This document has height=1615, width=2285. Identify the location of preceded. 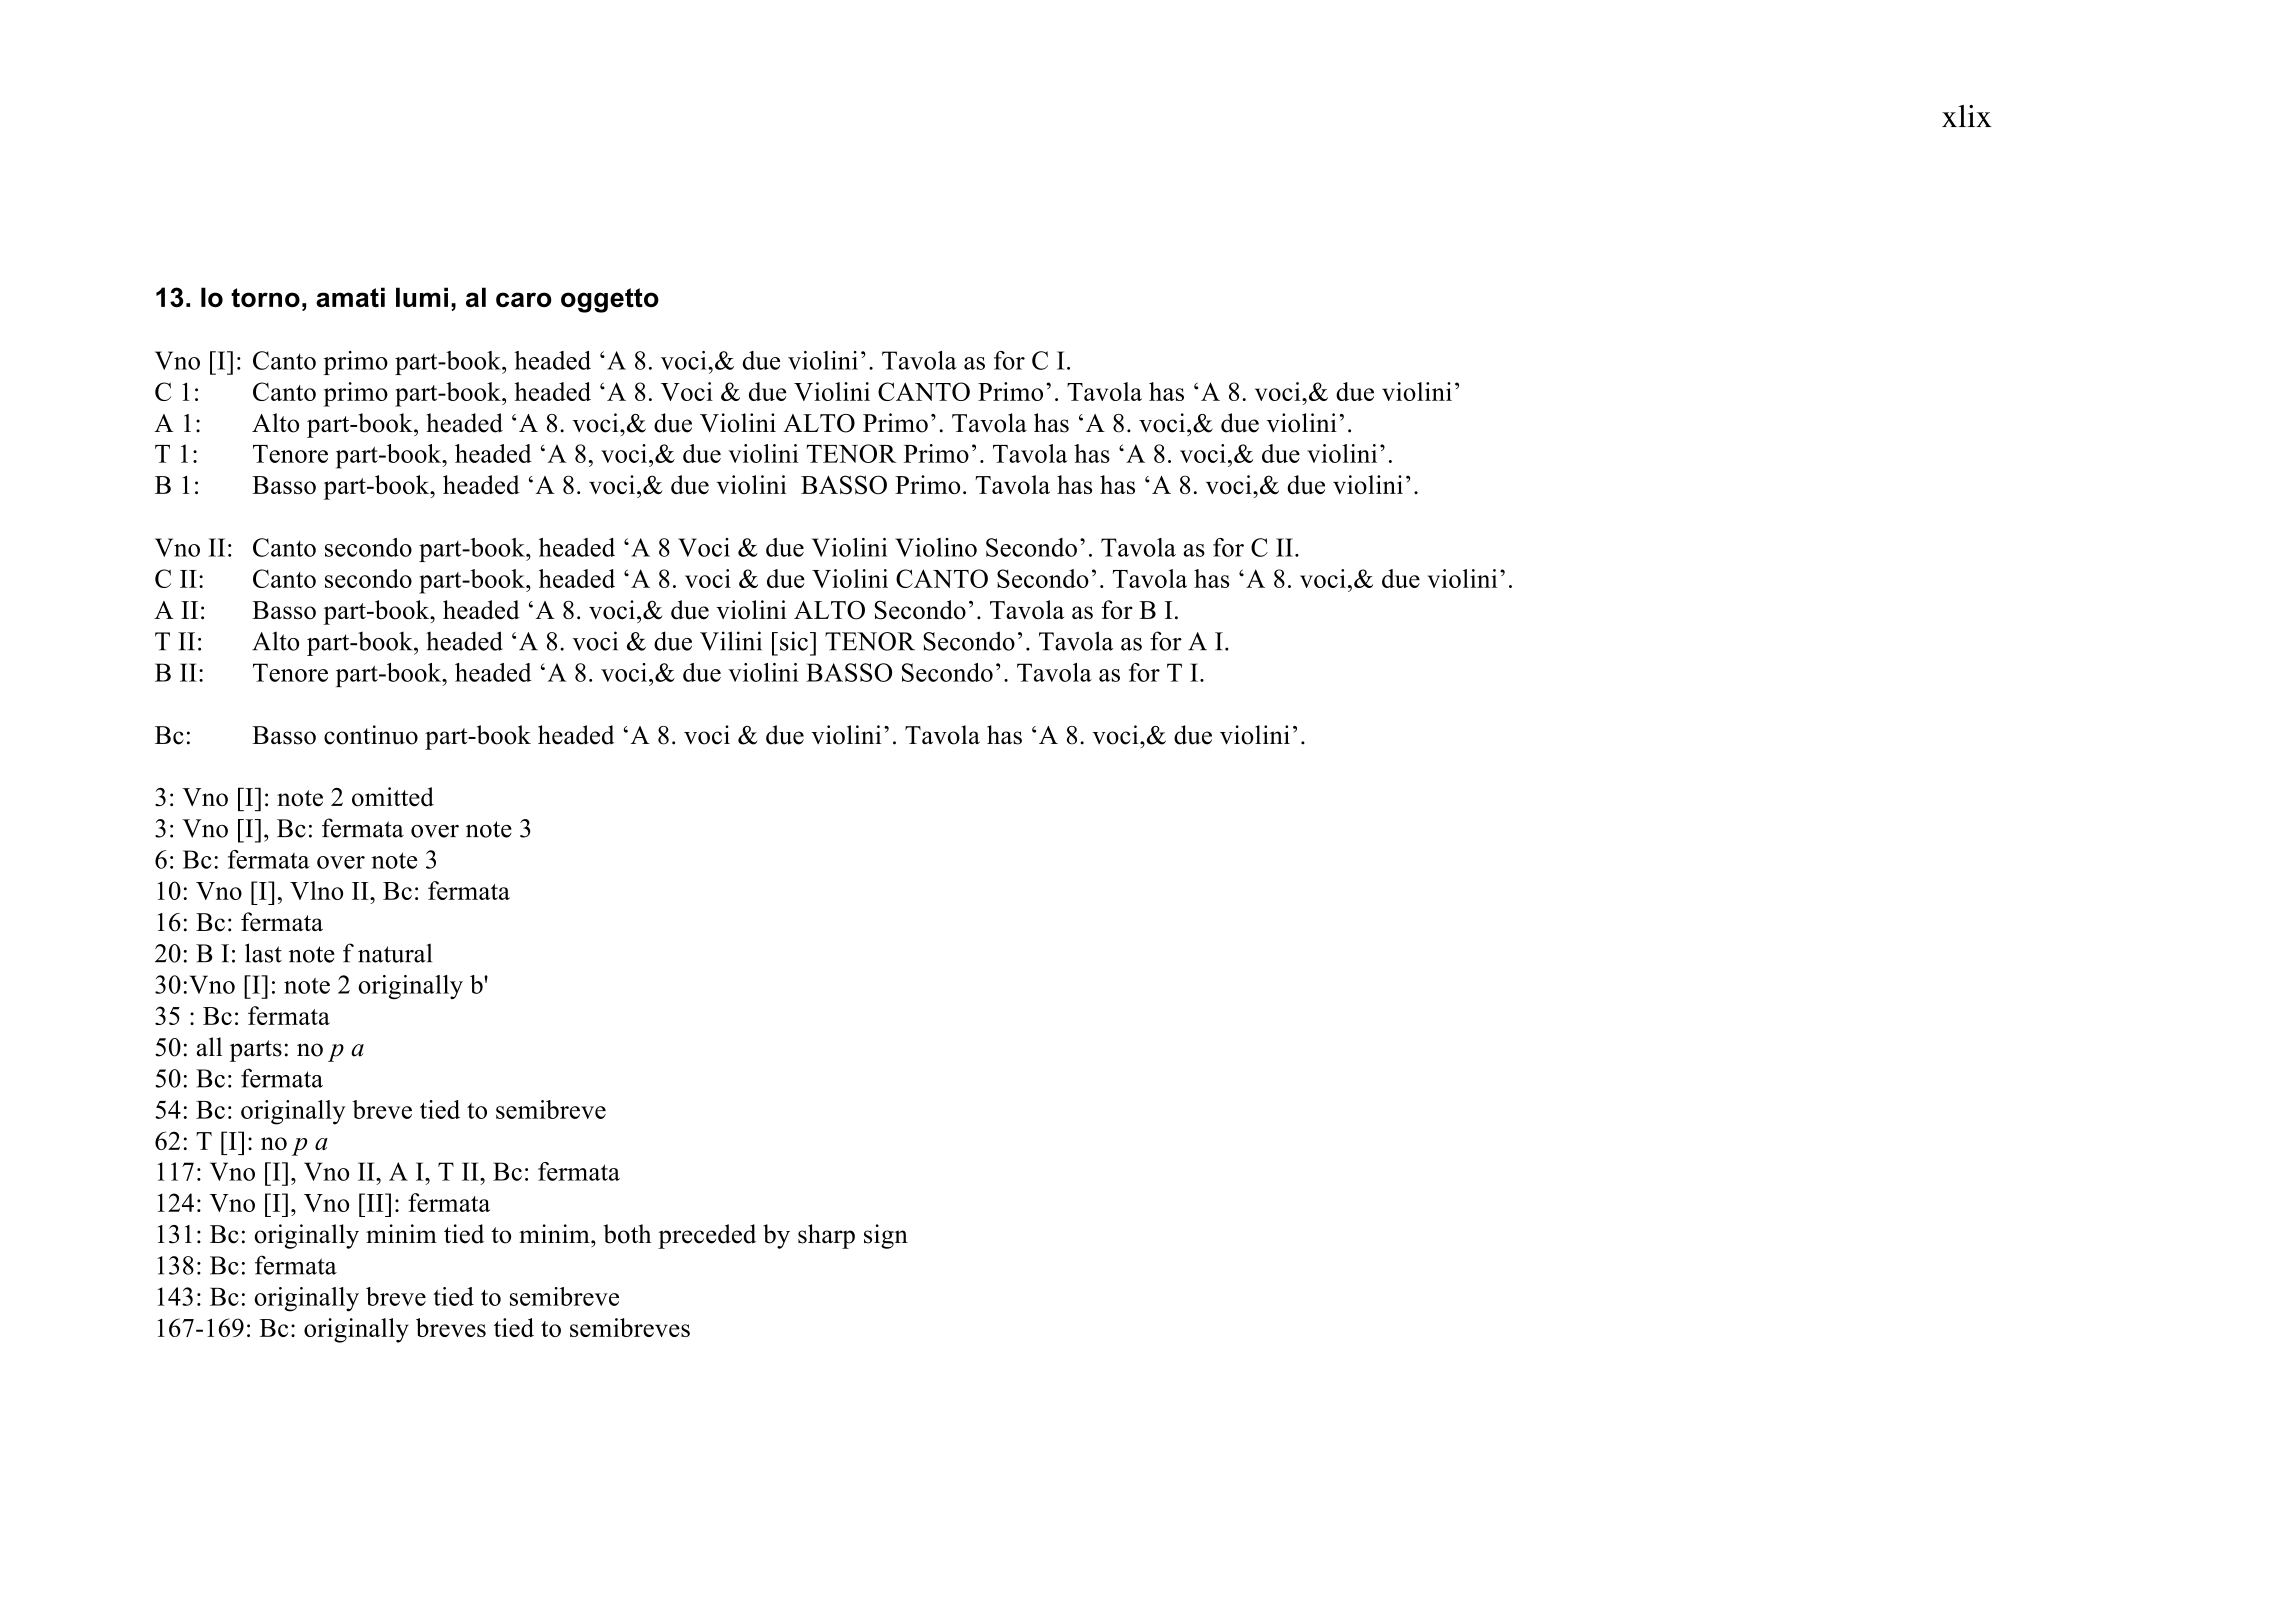
(707, 1236).
